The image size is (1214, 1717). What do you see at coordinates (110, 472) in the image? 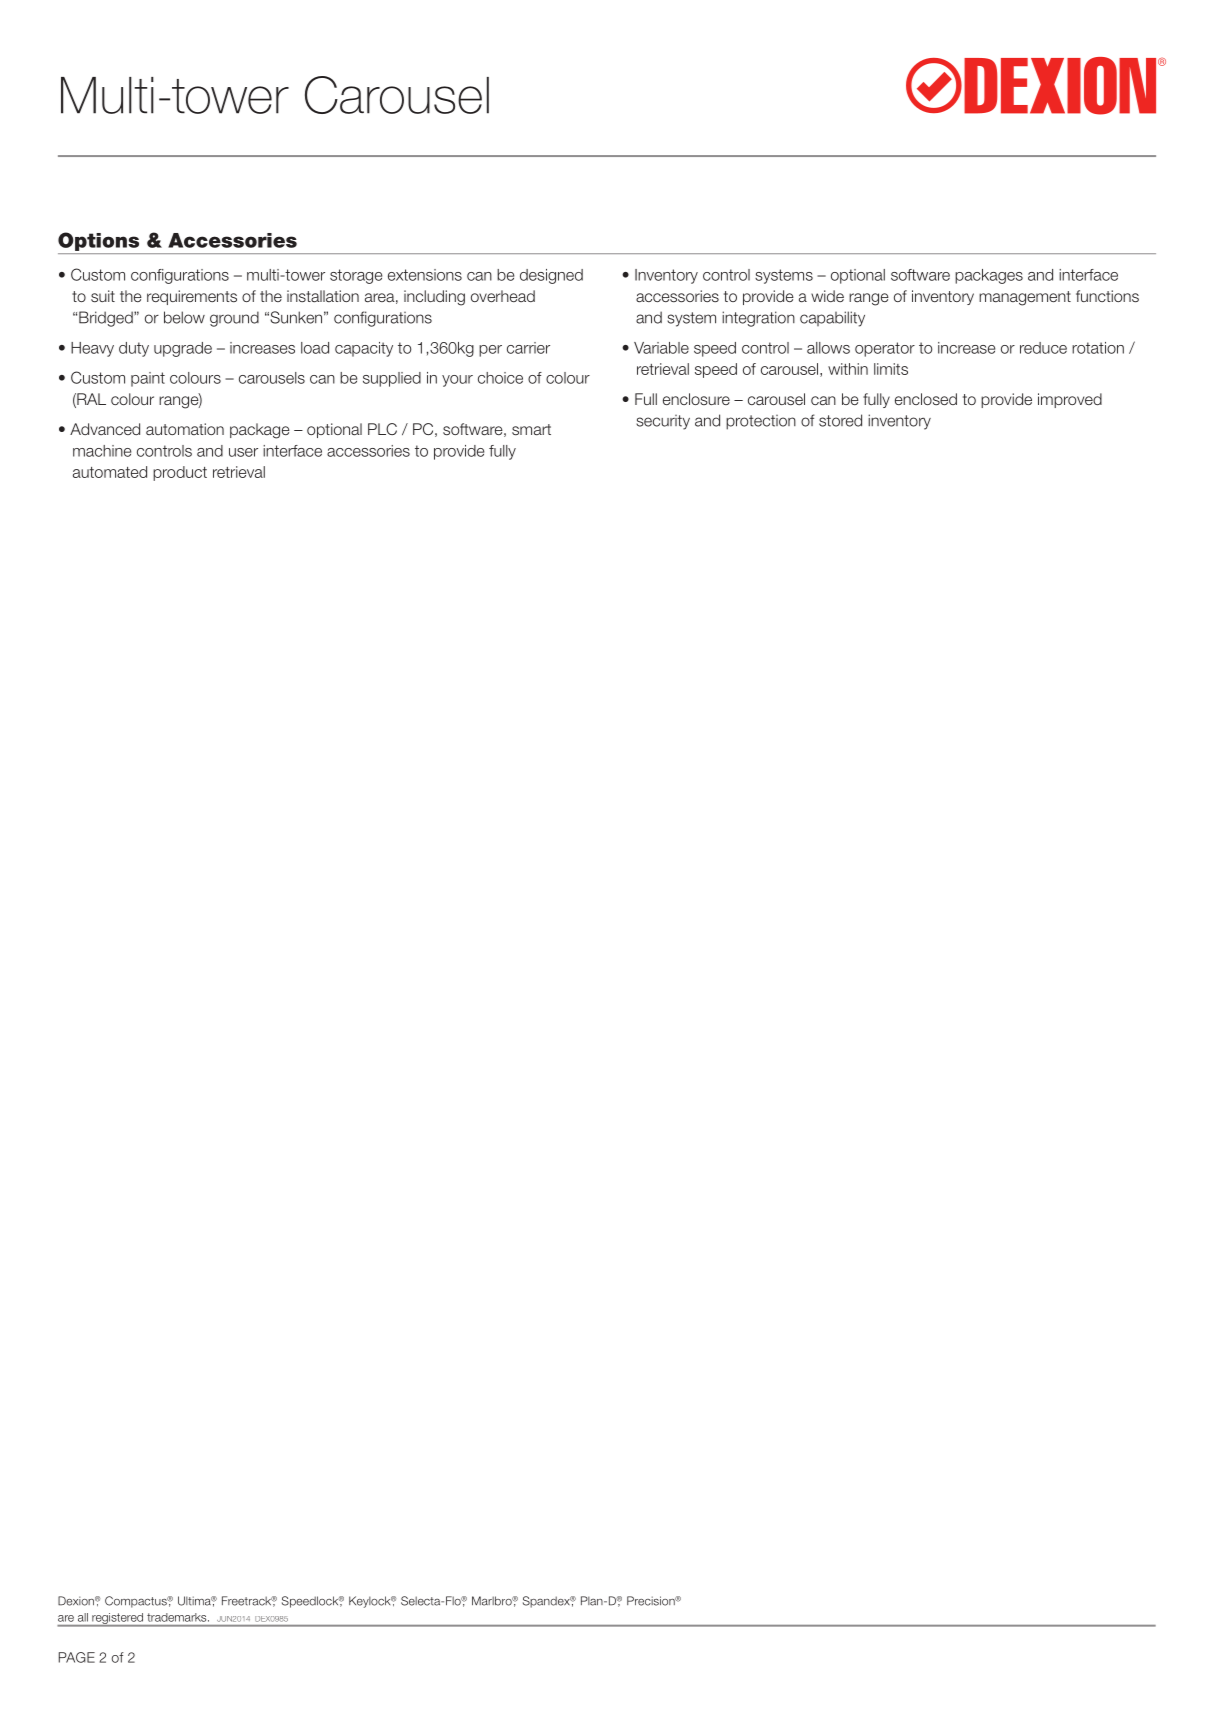
I see `automated` at bounding box center [110, 472].
